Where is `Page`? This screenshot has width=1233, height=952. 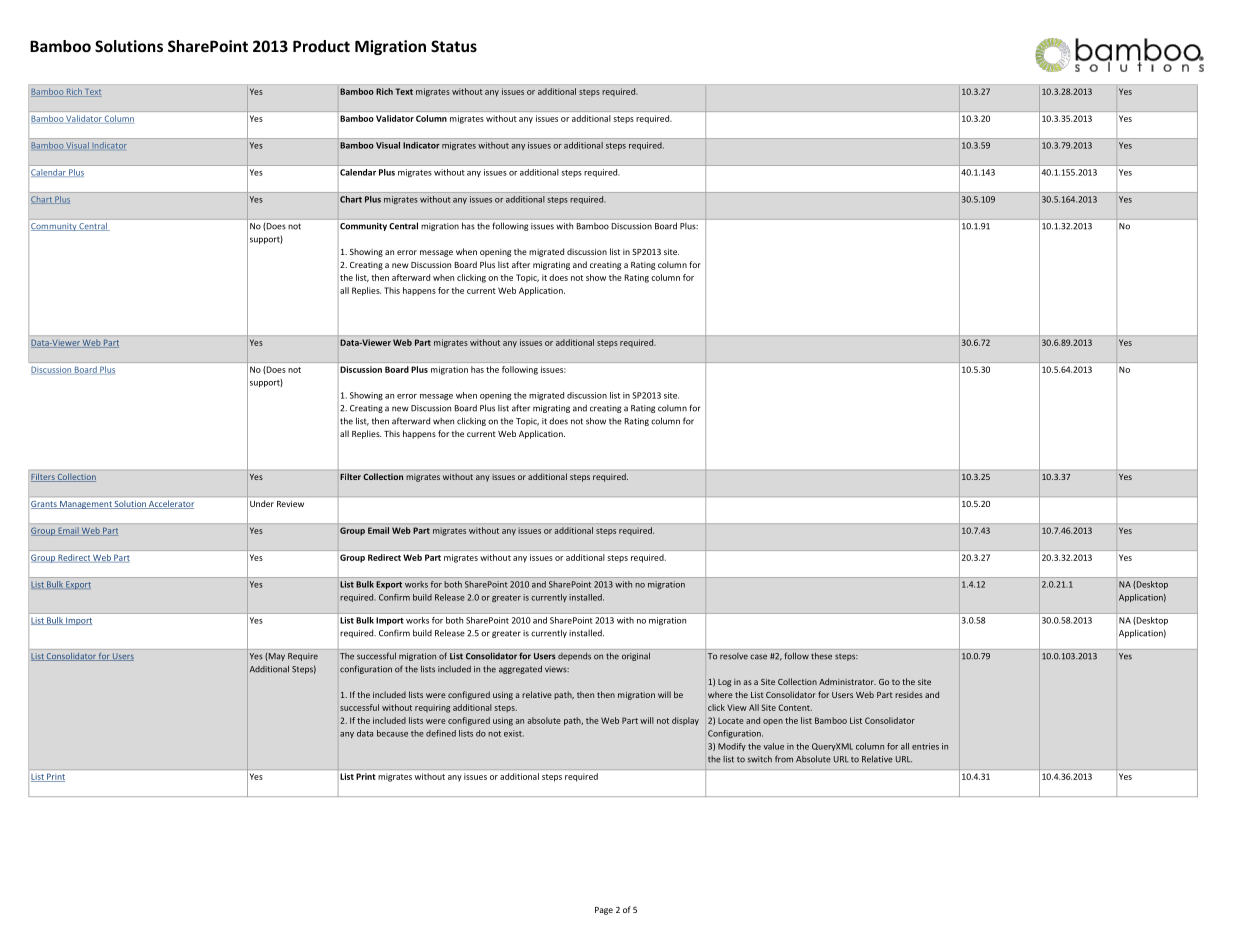
Page is located at coordinates (604, 911).
